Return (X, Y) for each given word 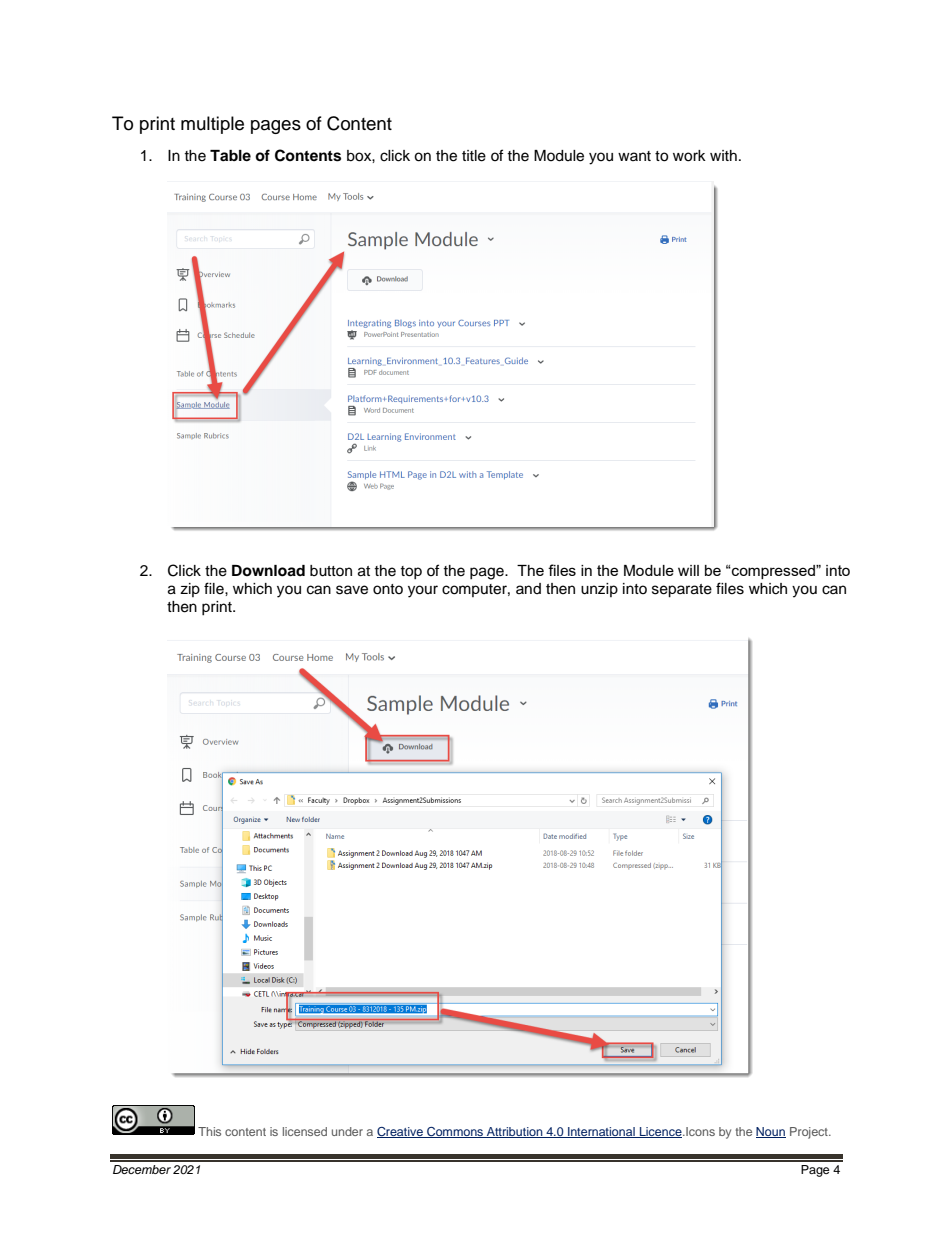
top (411, 572)
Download (268, 571)
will (688, 570)
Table (230, 155)
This (209, 1131)
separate (682, 591)
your (423, 591)
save (352, 590)
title (474, 156)
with (723, 155)
